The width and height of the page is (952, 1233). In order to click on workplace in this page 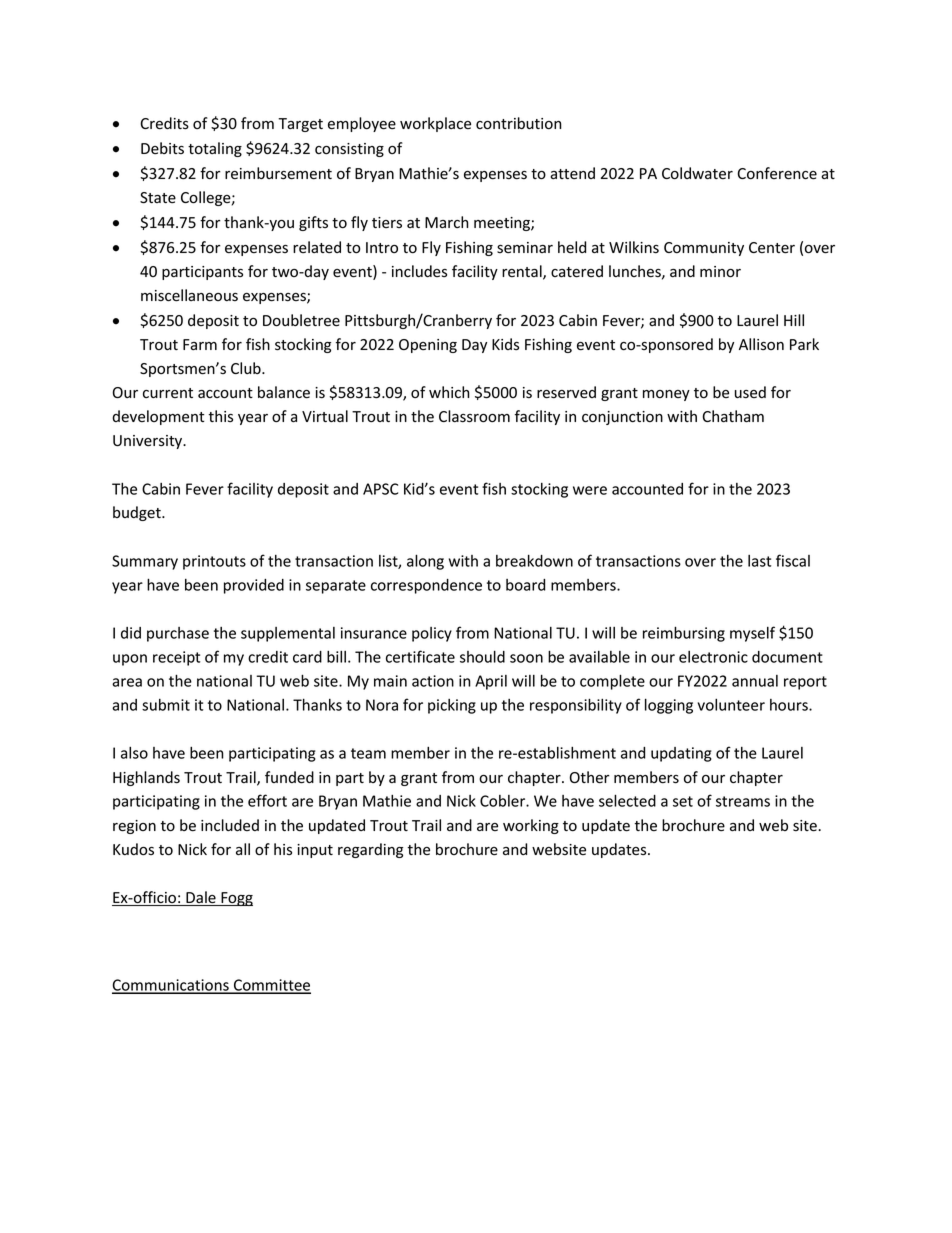, I will do `click(435, 124)`.
